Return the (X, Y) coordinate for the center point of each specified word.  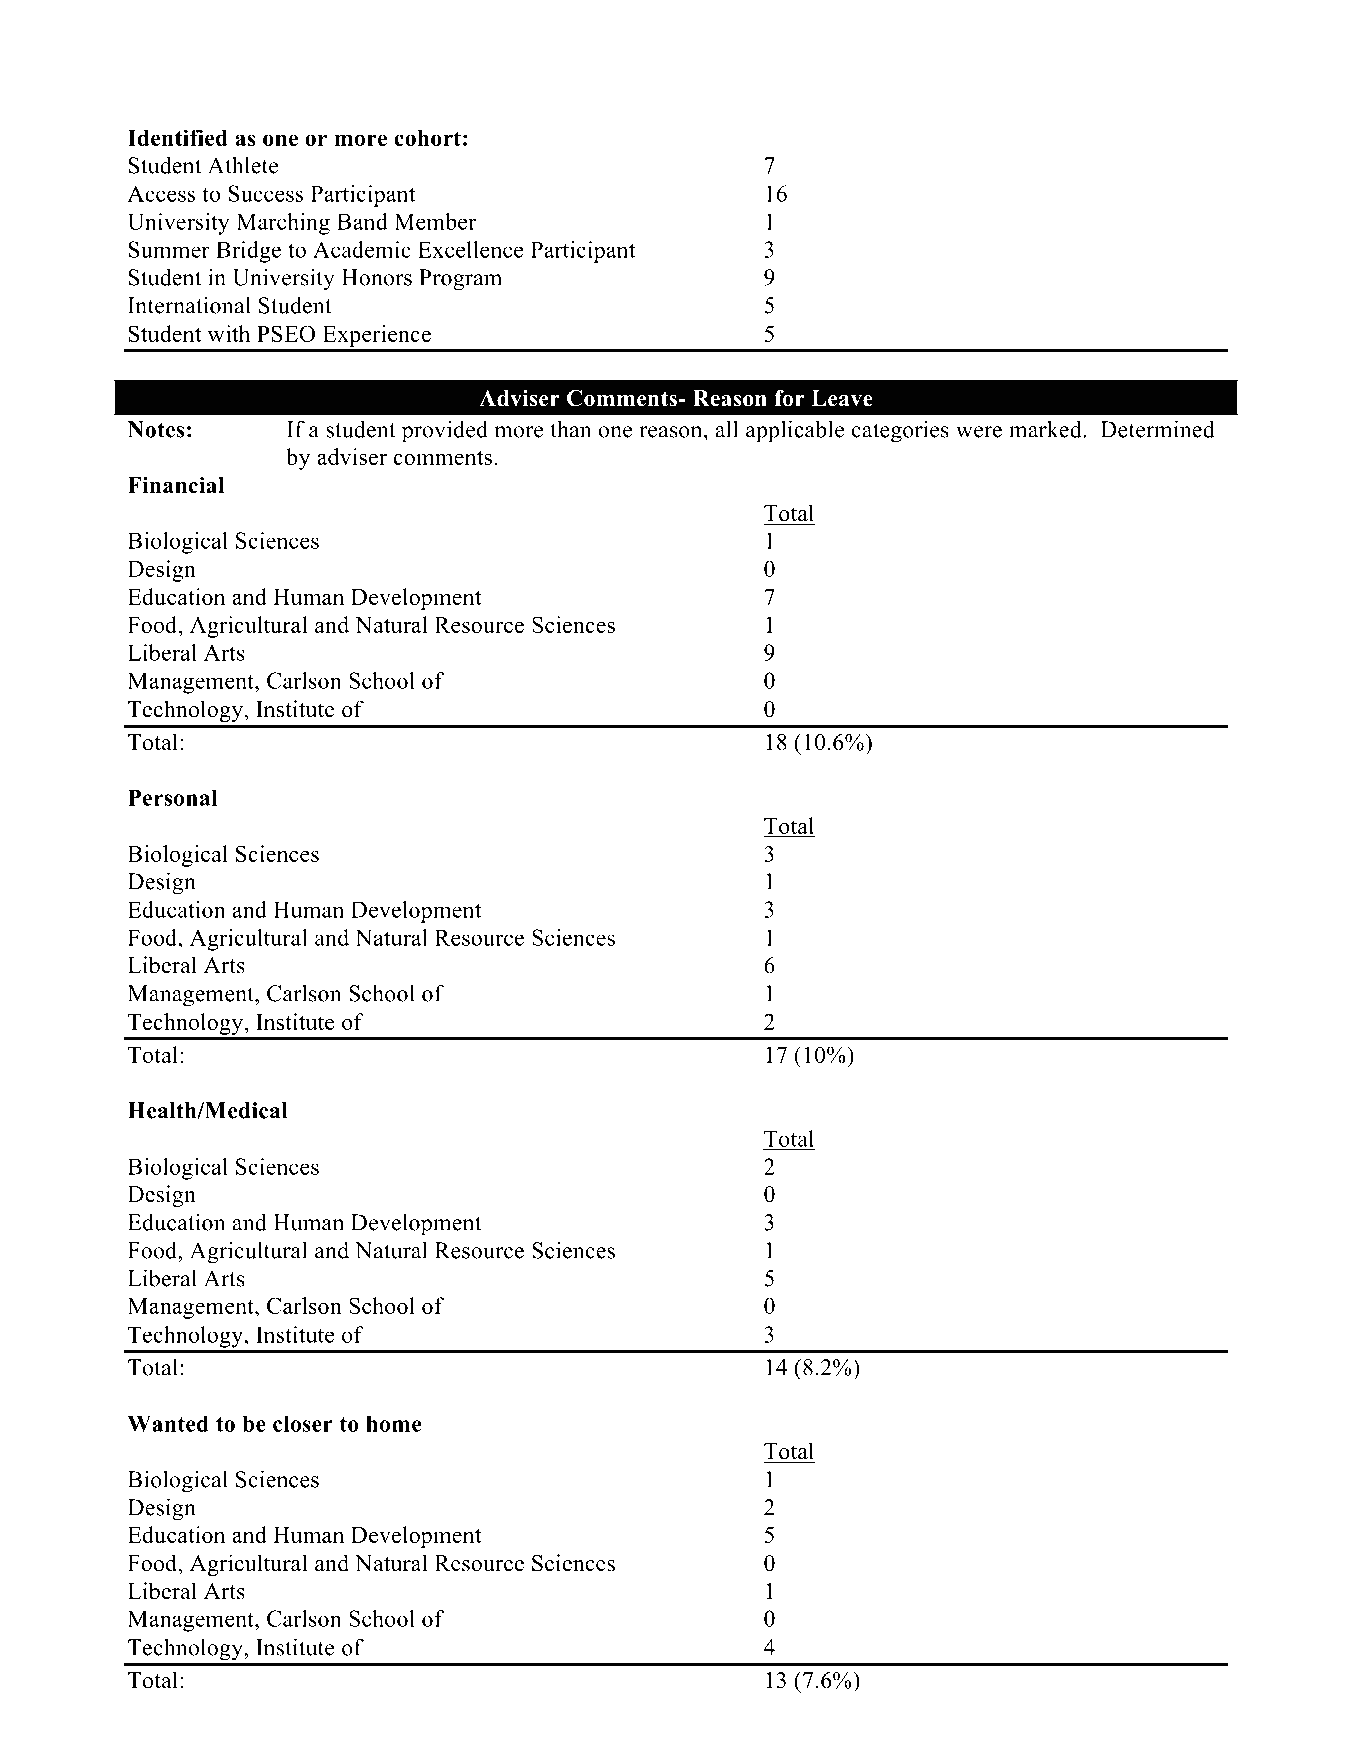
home (393, 1423)
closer (303, 1423)
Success (265, 193)
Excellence (470, 249)
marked (1046, 429)
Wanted (168, 1423)
